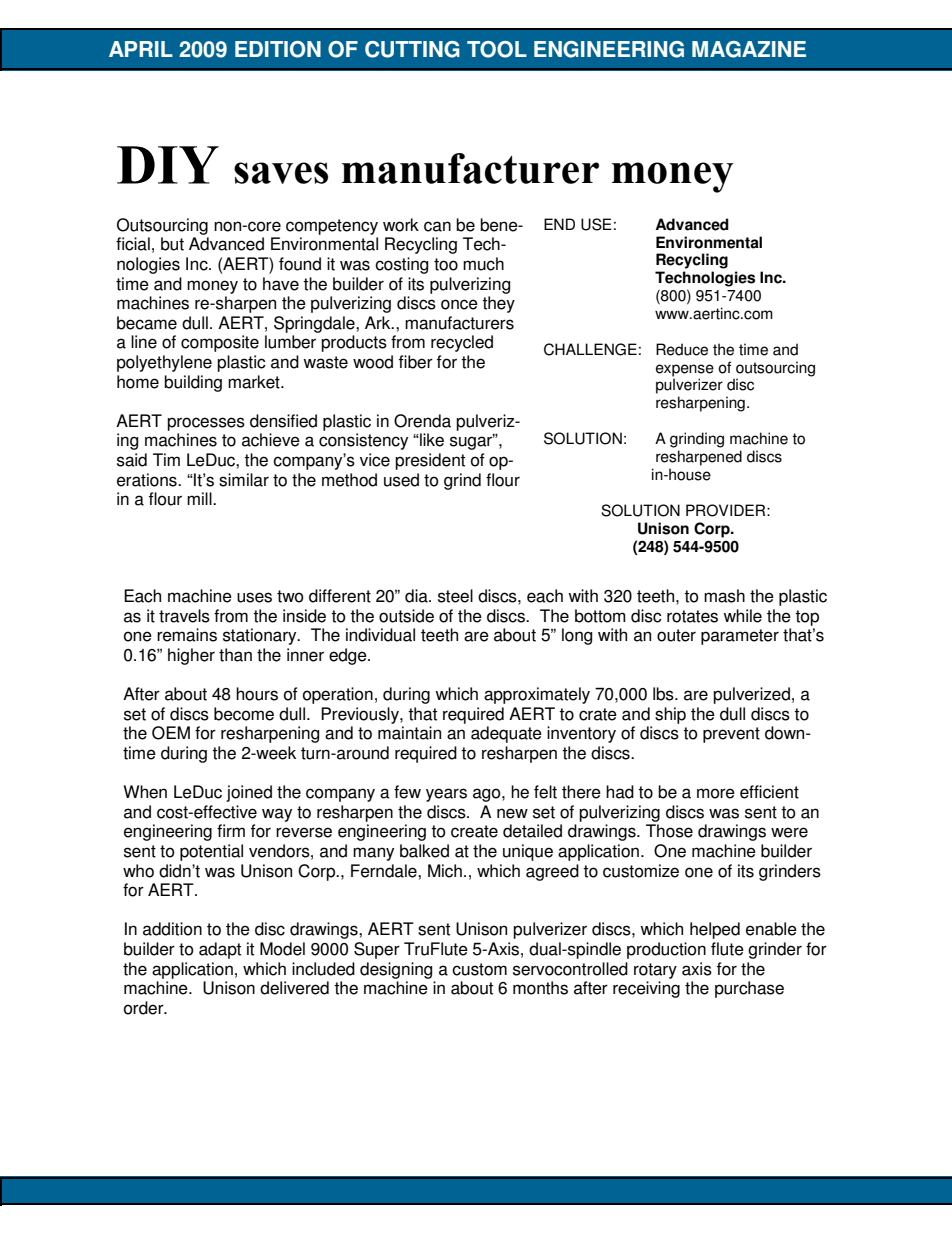 This image has width=952, height=1233. I want to click on EDITION, so click(278, 49).
